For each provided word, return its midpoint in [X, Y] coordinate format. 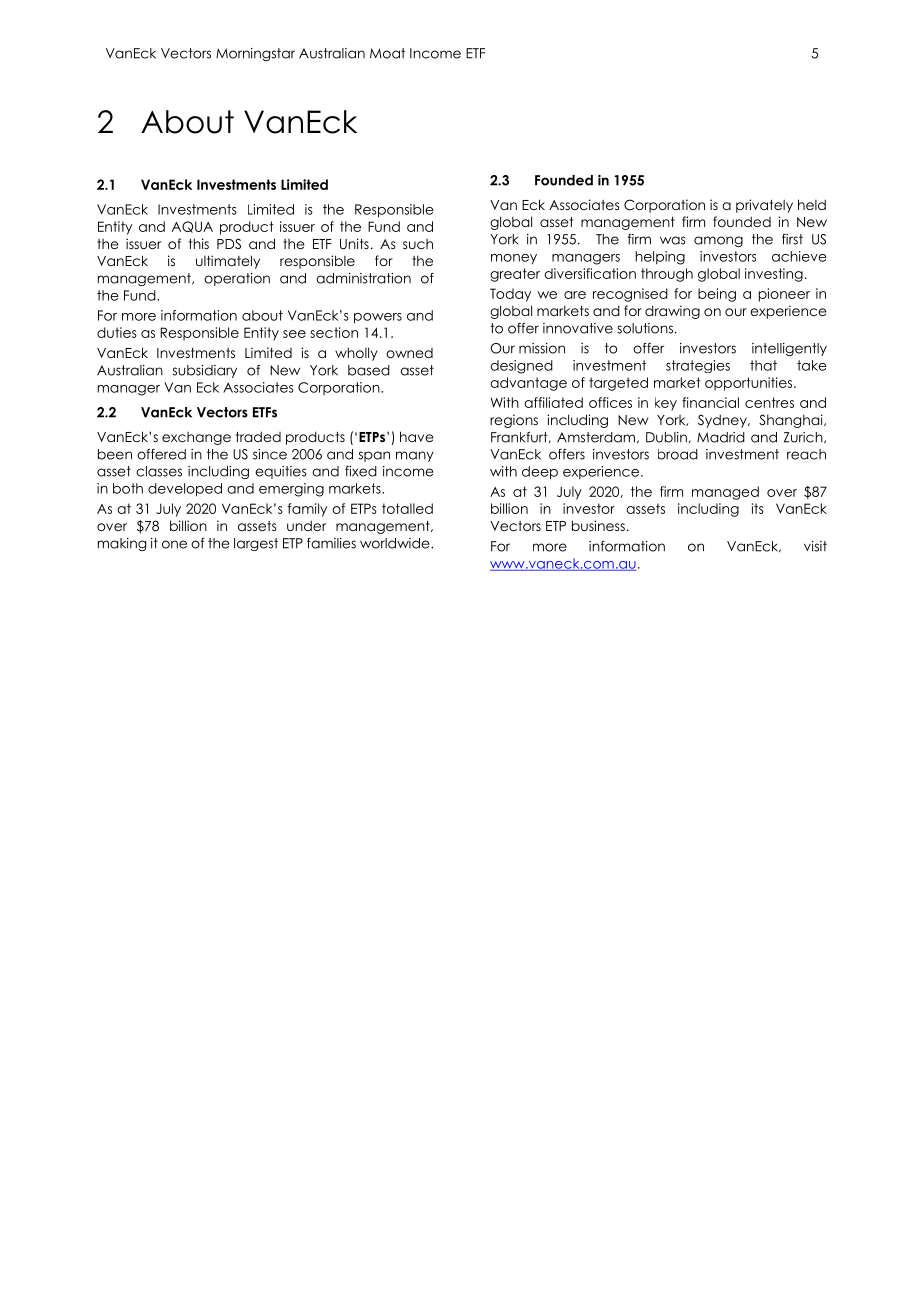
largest [256, 544]
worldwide [396, 543]
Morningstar [255, 54]
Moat [387, 53]
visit [815, 546]
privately [764, 206]
